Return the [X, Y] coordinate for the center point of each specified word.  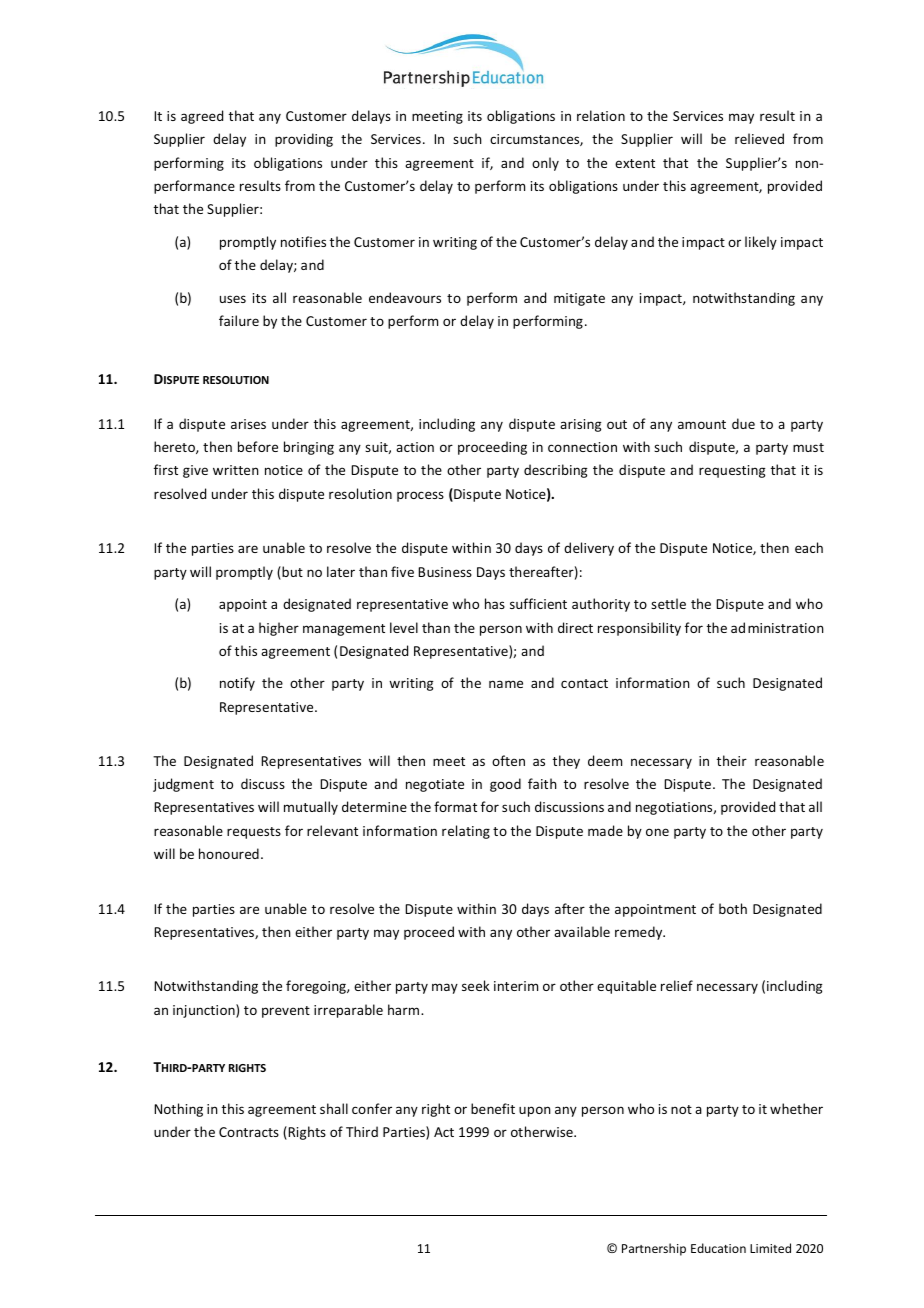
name [506, 684]
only [545, 164]
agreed [202, 117]
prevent [286, 1012]
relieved [759, 138]
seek [476, 985]
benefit [493, 1108]
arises [248, 424]
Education [718, 1248]
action [415, 447]
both [733, 908]
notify [237, 684]
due [743, 423]
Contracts [249, 1132]
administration [777, 627]
